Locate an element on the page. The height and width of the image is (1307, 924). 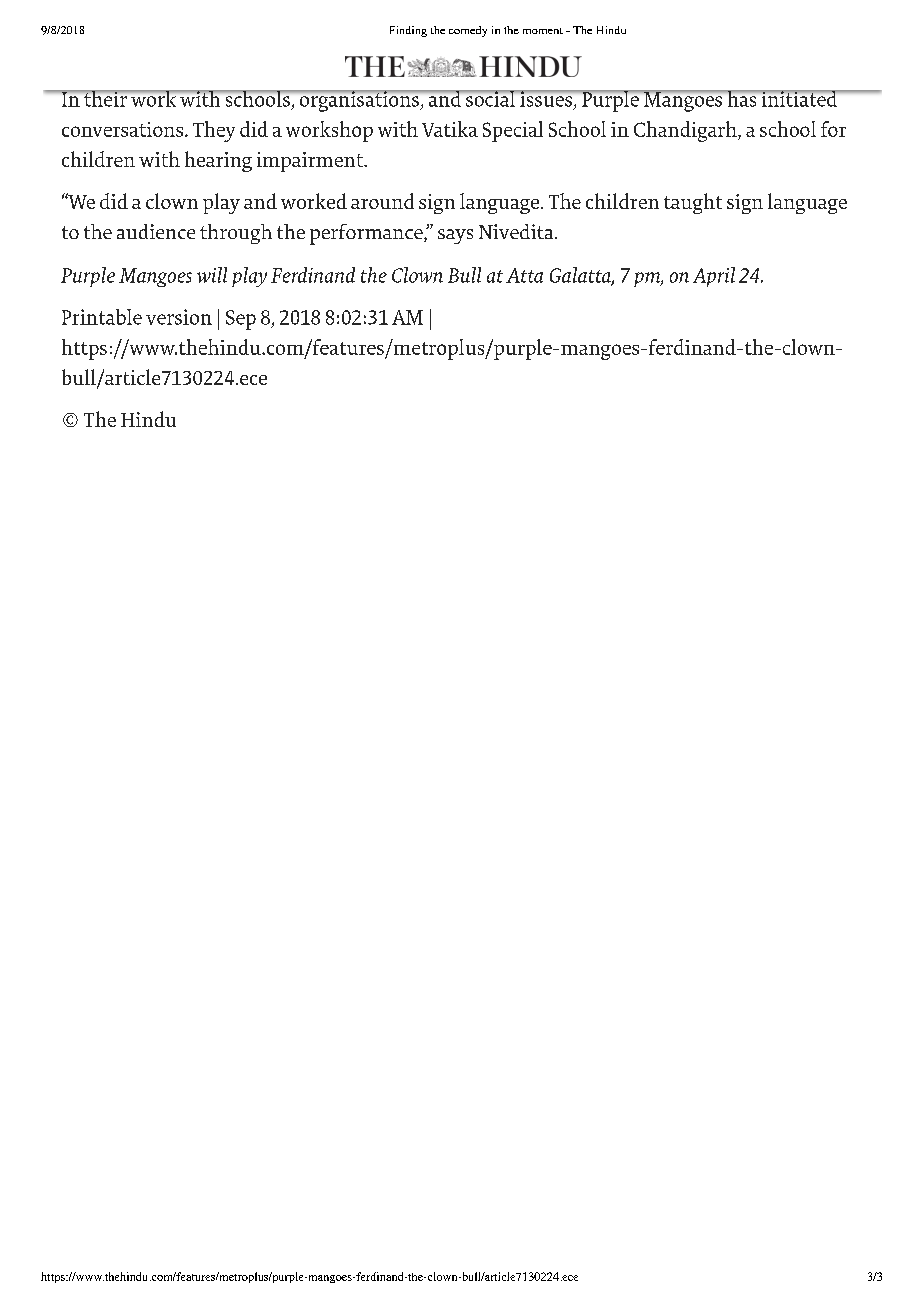
social is located at coordinates (491, 98).
